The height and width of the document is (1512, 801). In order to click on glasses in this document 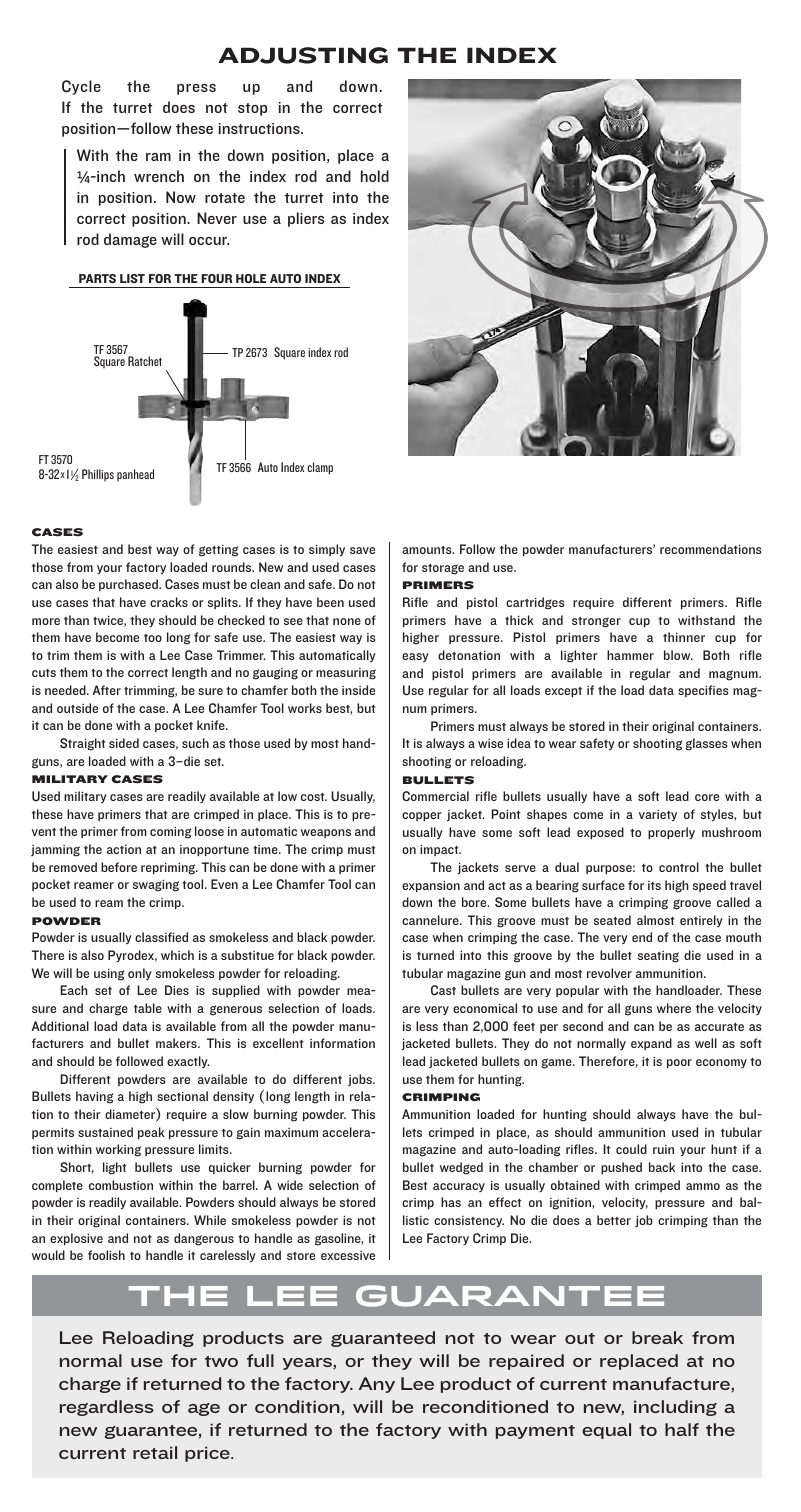, I will do `click(706, 744)`.
